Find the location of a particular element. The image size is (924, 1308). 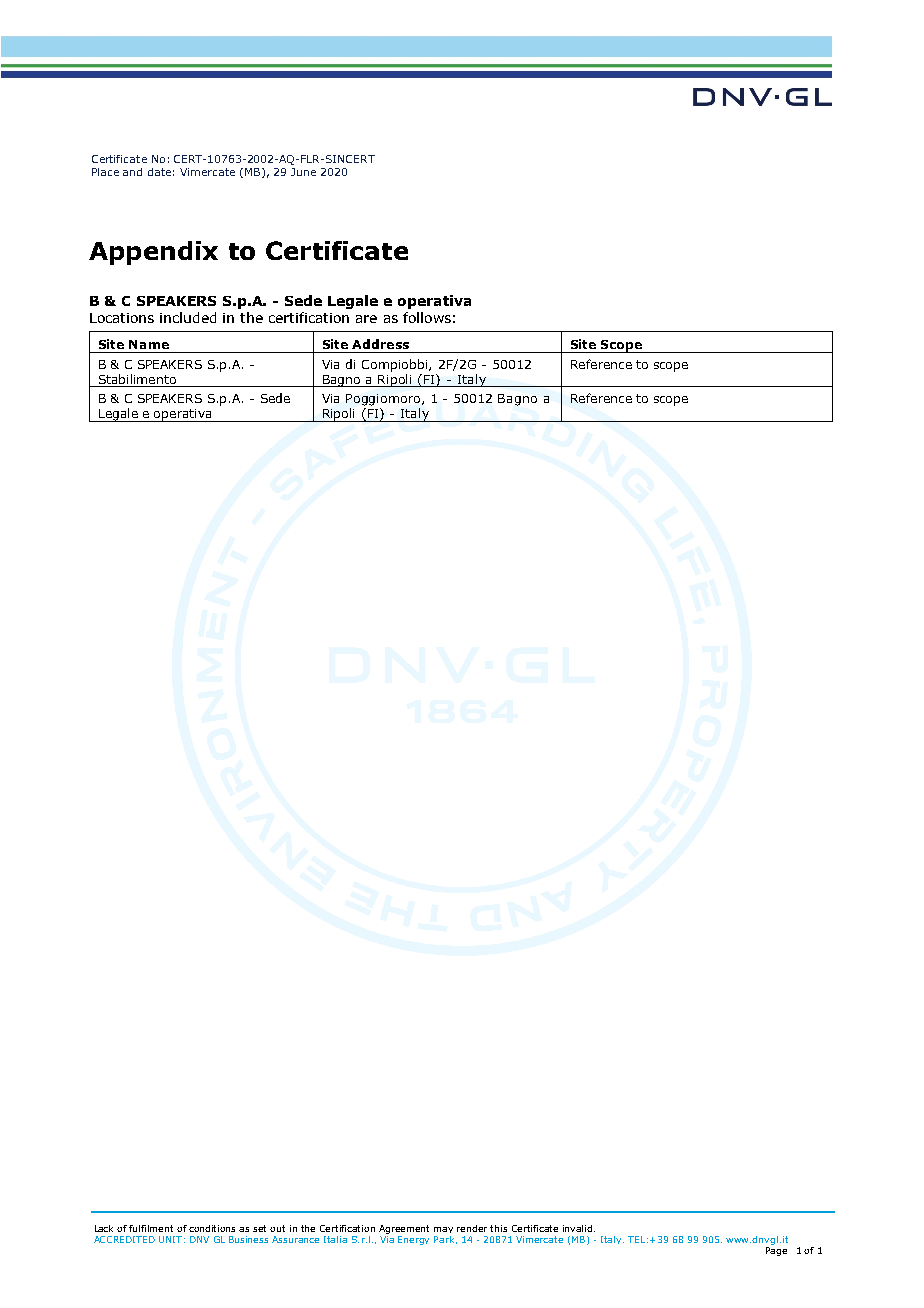

are is located at coordinates (366, 319).
